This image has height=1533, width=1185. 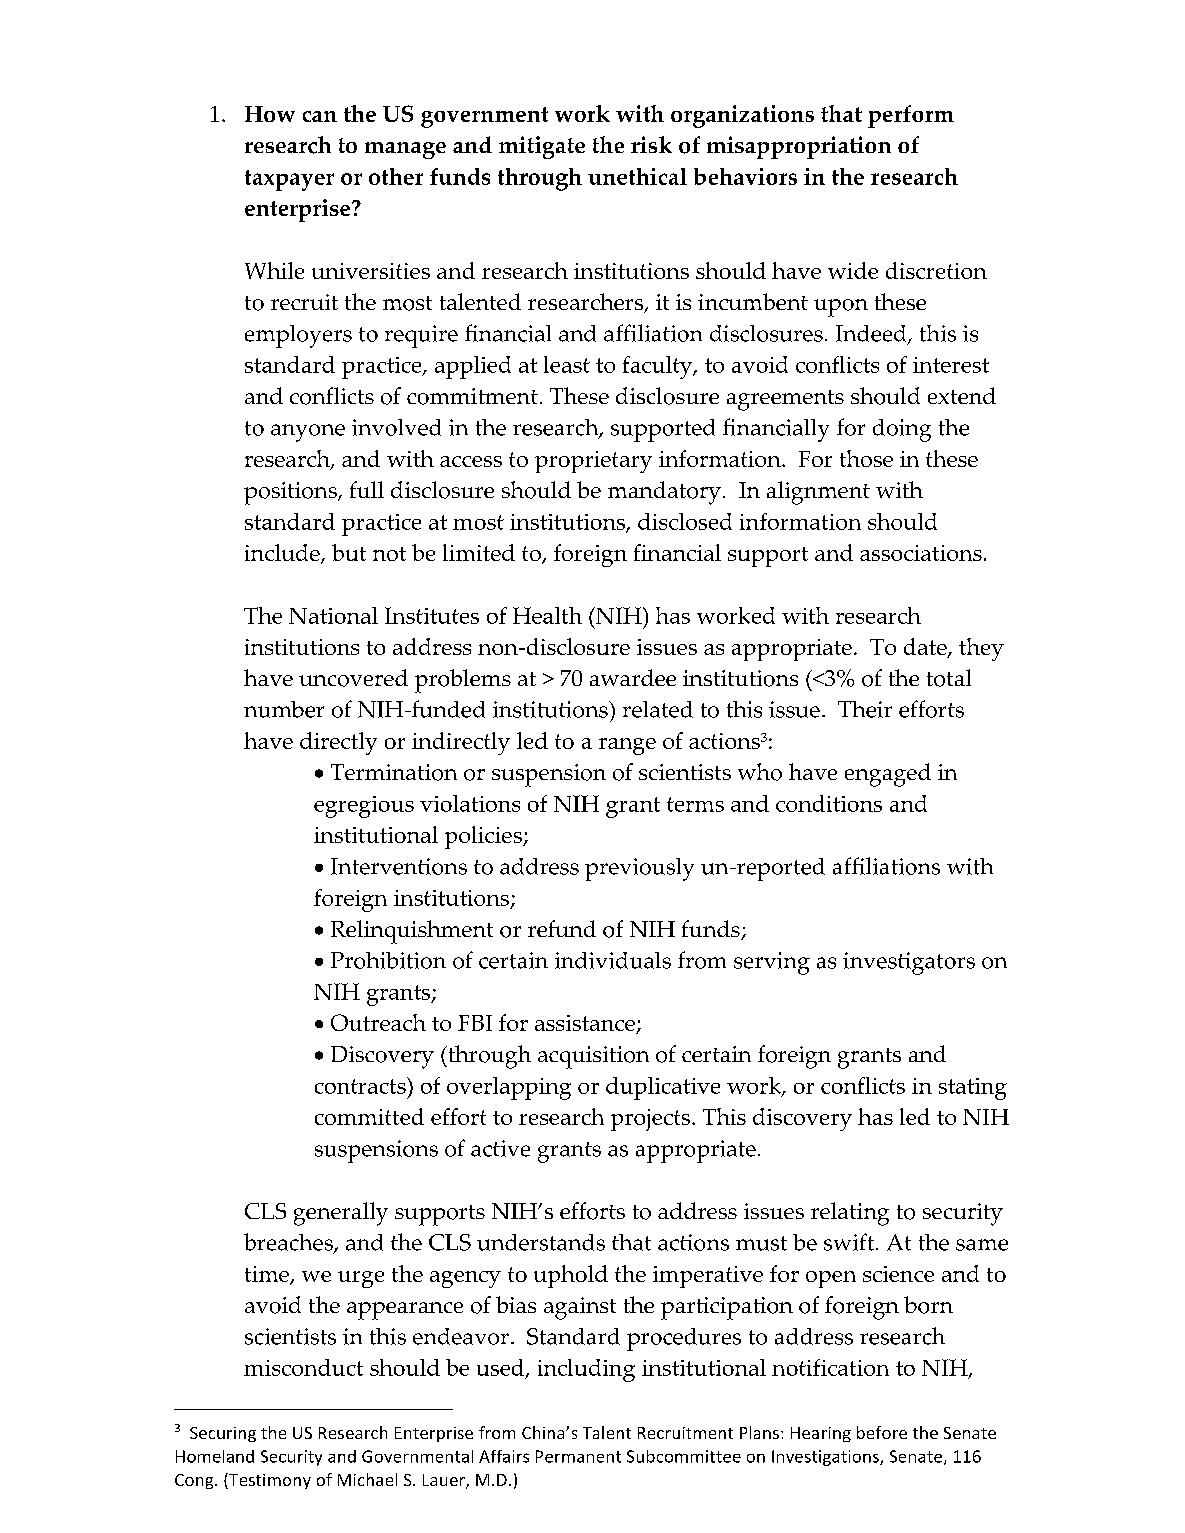 What do you see at coordinates (269, 1481) in the image?
I see `Testimony` at bounding box center [269, 1481].
